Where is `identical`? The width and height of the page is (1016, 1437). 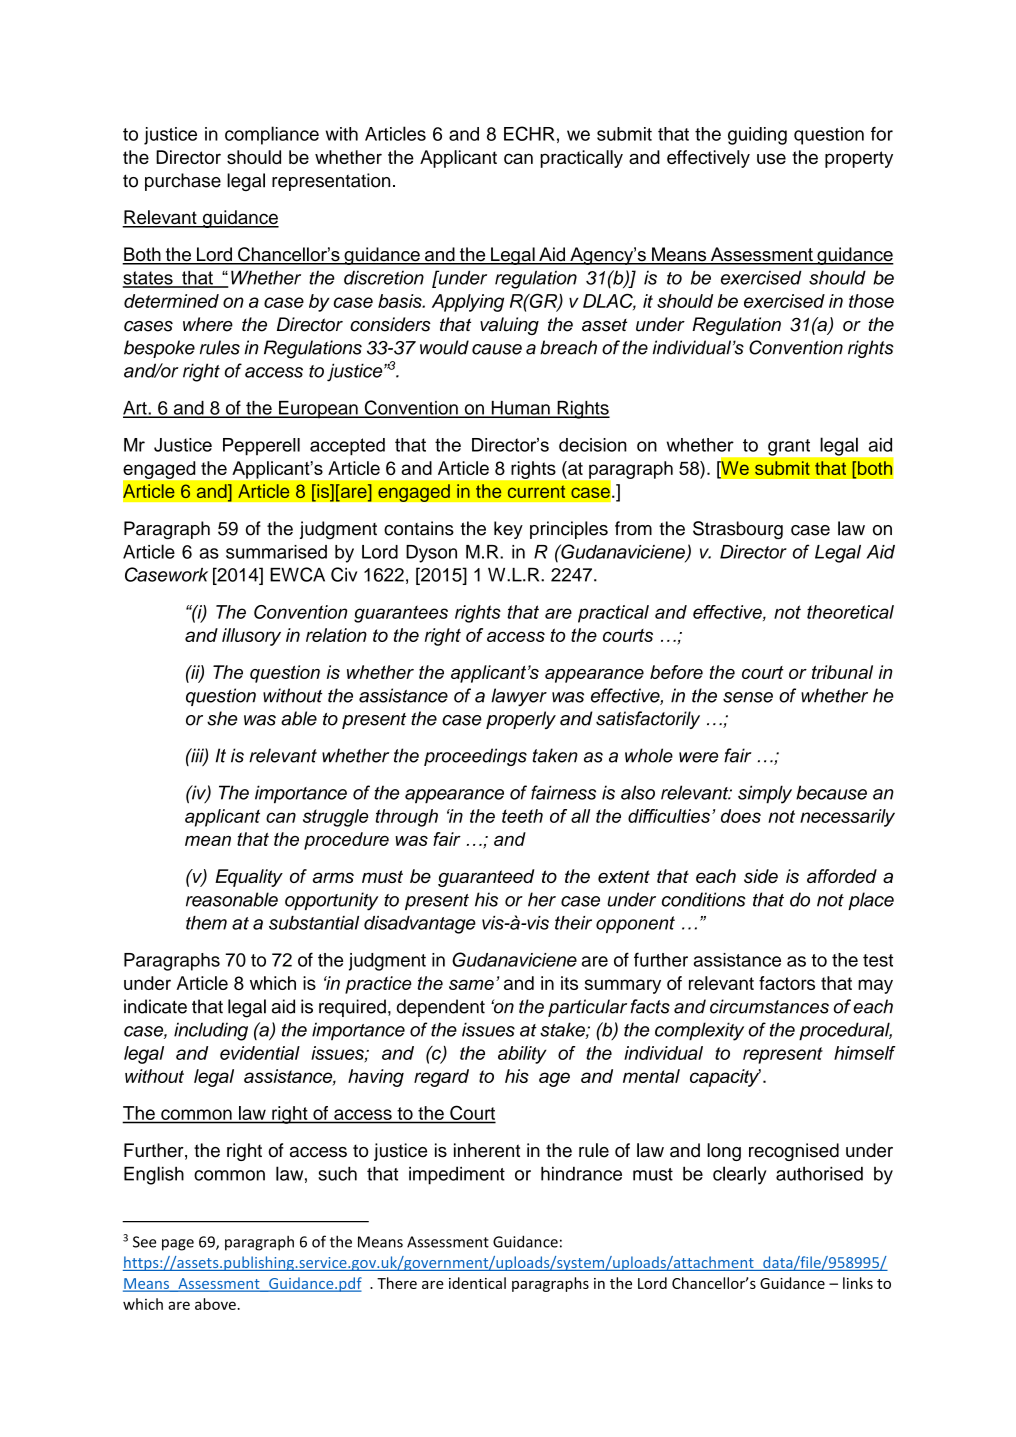 identical is located at coordinates (477, 1283).
